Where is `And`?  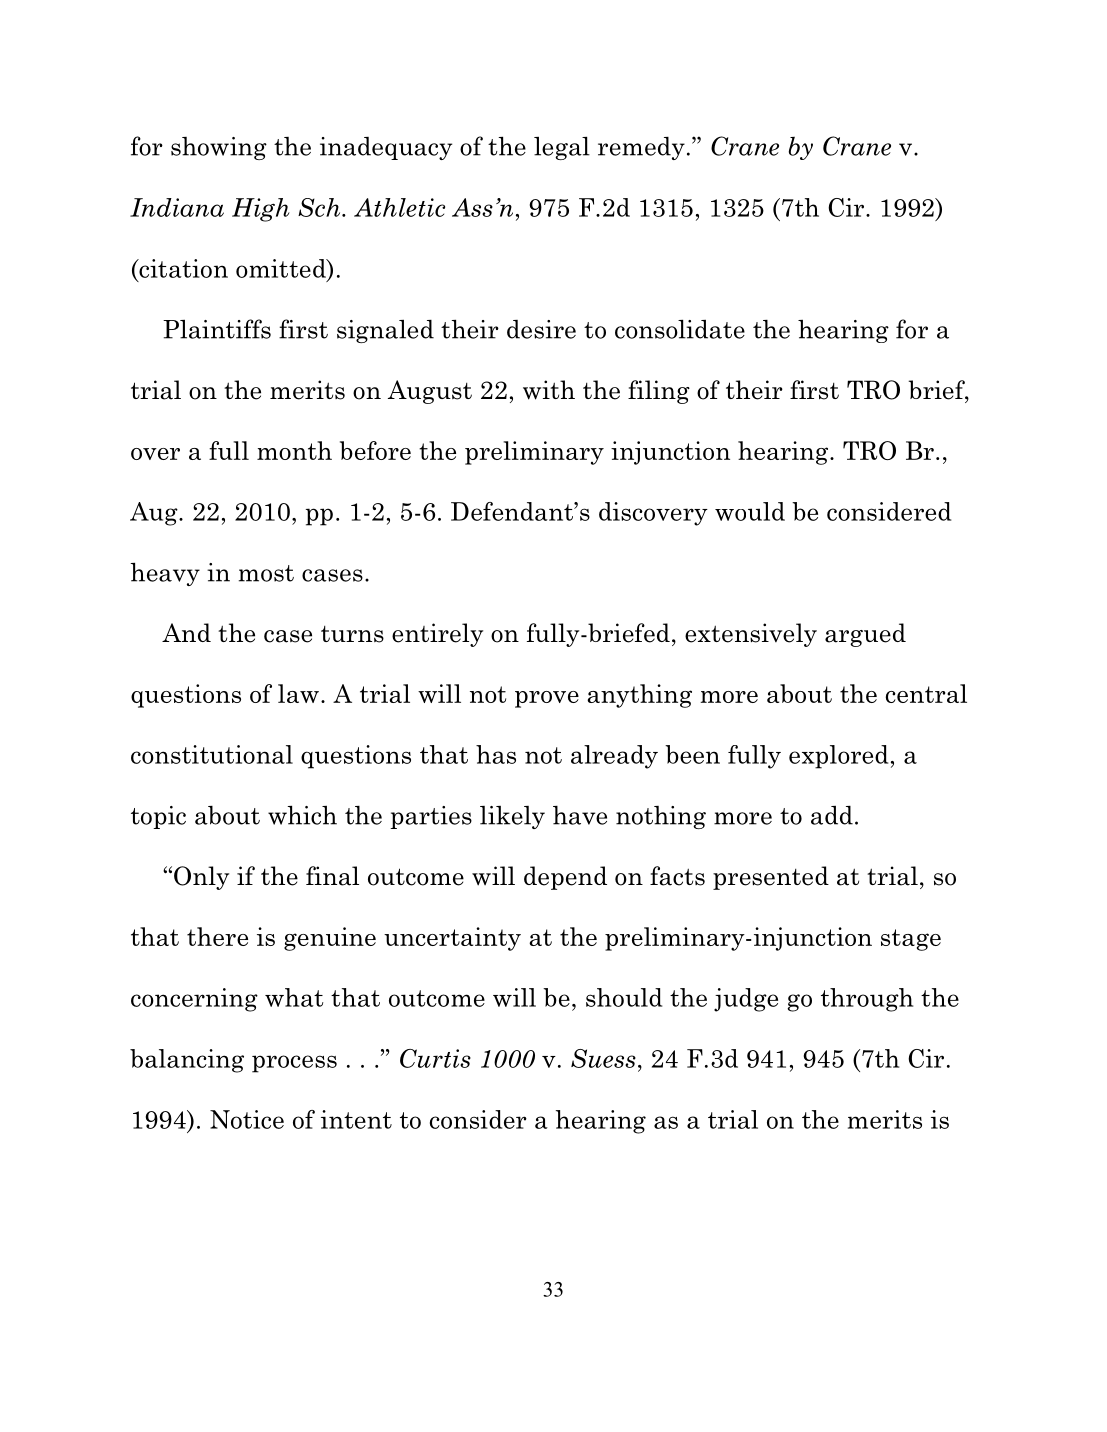 And is located at coordinates (186, 632).
